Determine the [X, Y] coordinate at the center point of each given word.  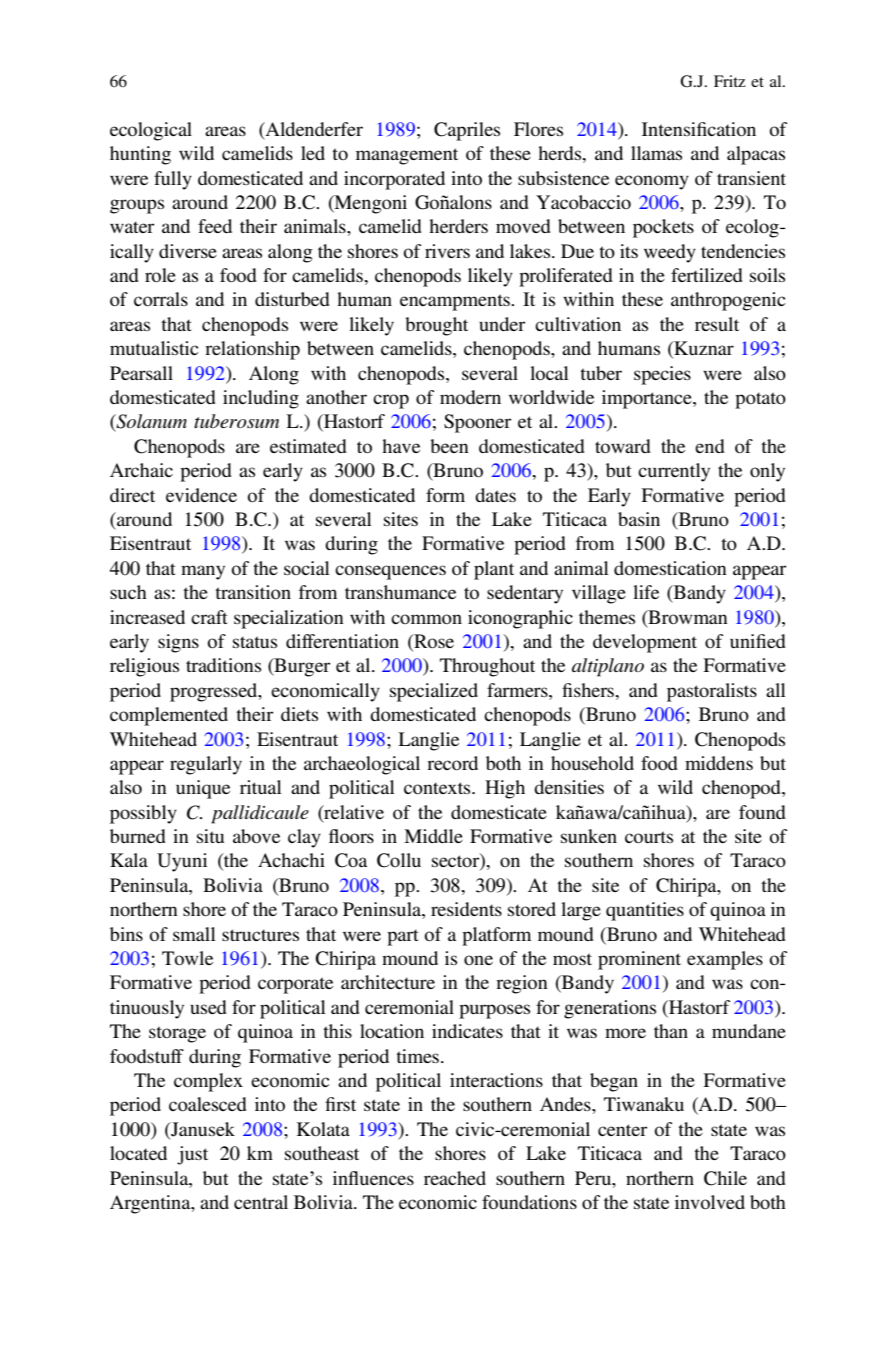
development [645, 643]
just [192, 1155]
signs [178, 643]
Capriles [467, 131]
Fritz [730, 81]
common [426, 619]
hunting [140, 155]
